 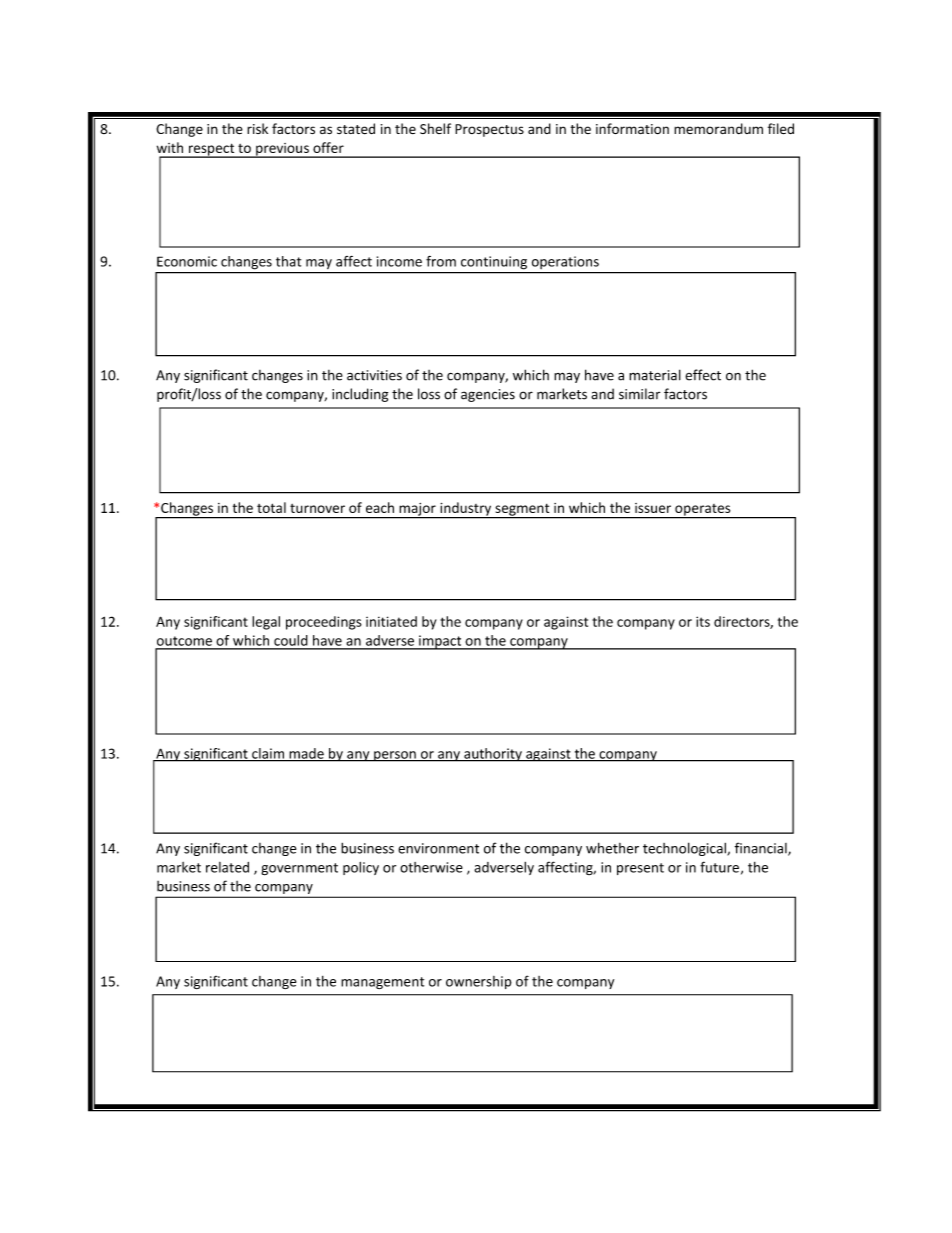 What do you see at coordinates (466, 510) in the screenshot?
I see `industry` at bounding box center [466, 510].
